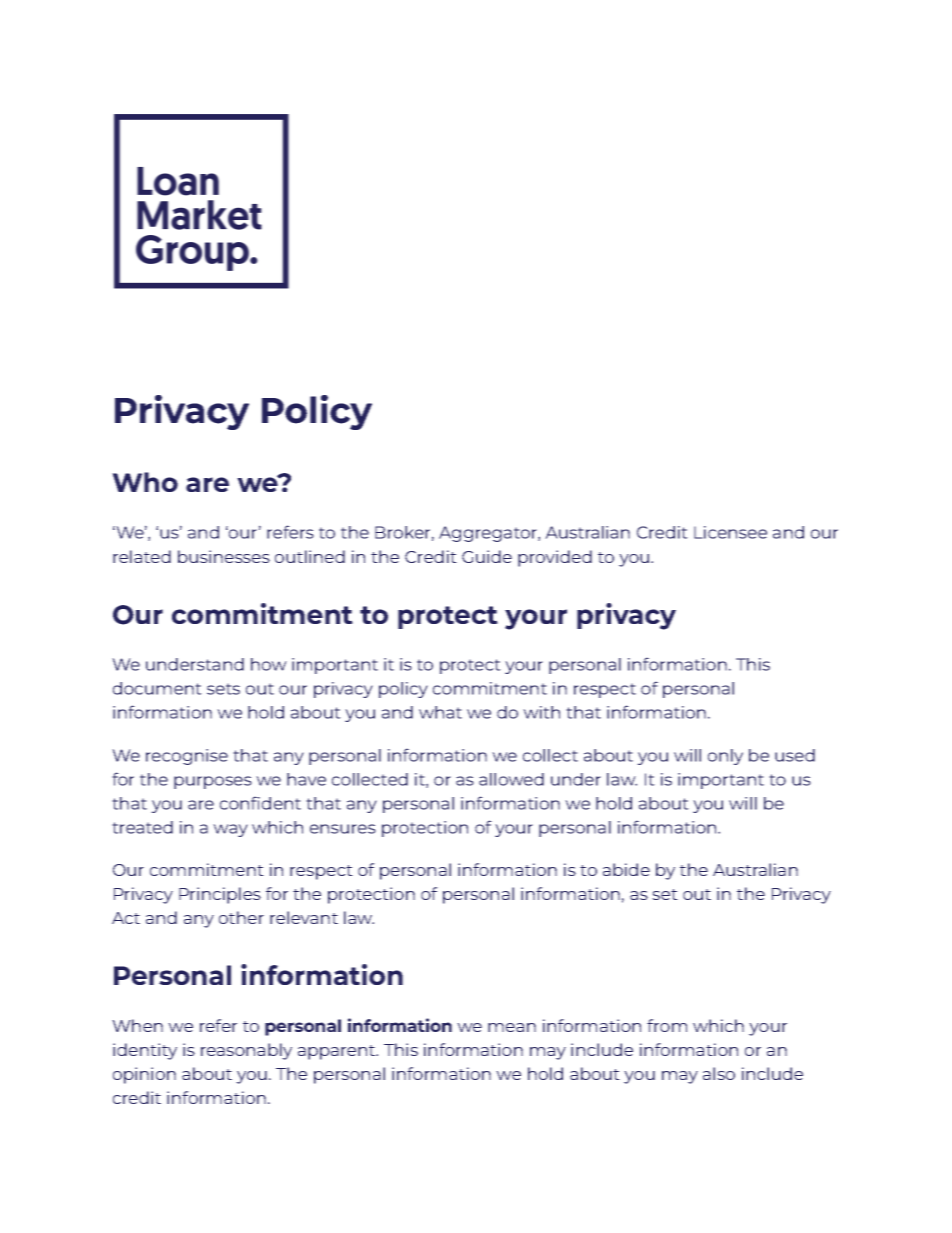 Image resolution: width=952 pixels, height=1233 pixels. Describe the element at coordinates (512, 1027) in the page. I see `mean` at that location.
